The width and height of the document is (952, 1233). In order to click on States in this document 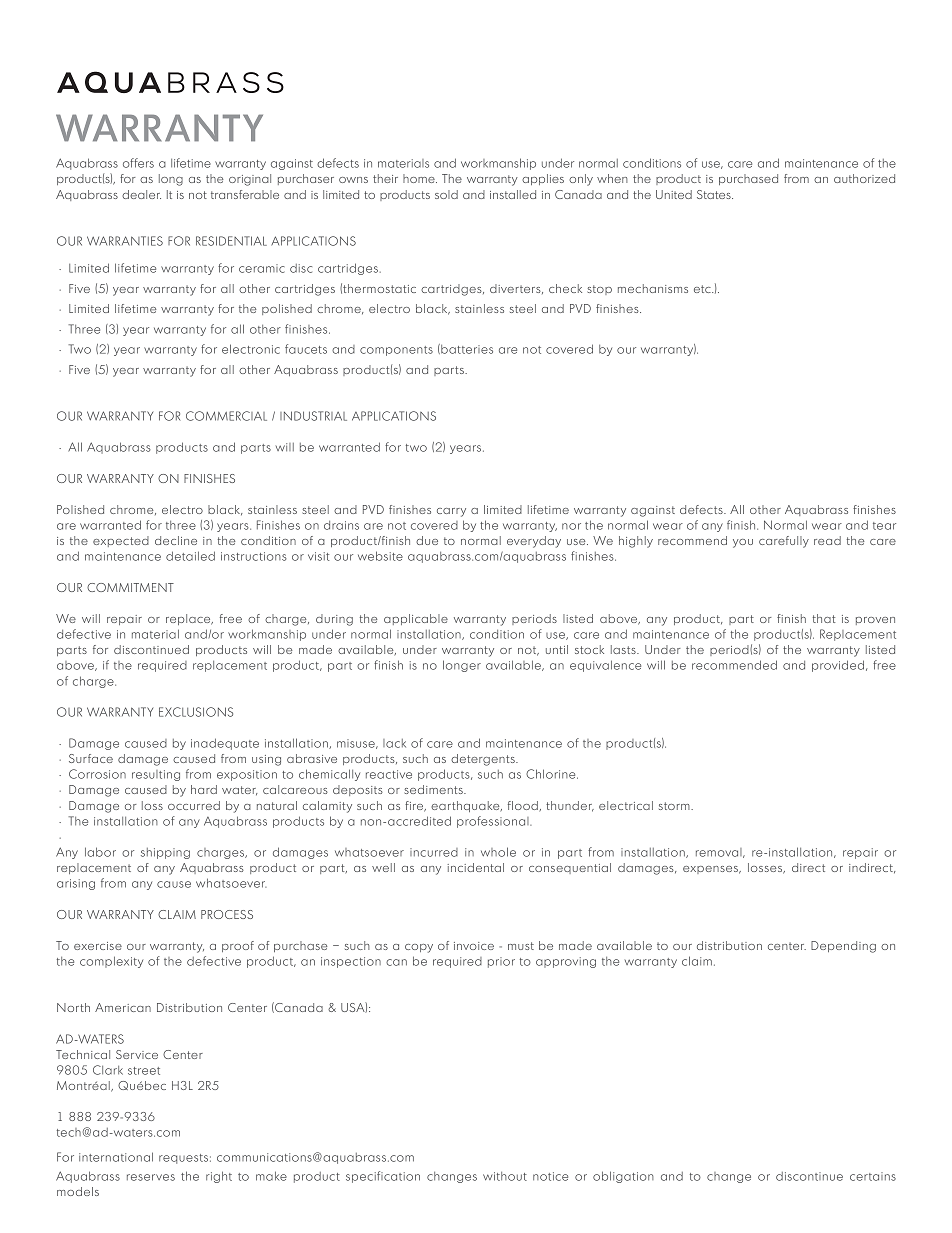, I will do `click(715, 194)`.
